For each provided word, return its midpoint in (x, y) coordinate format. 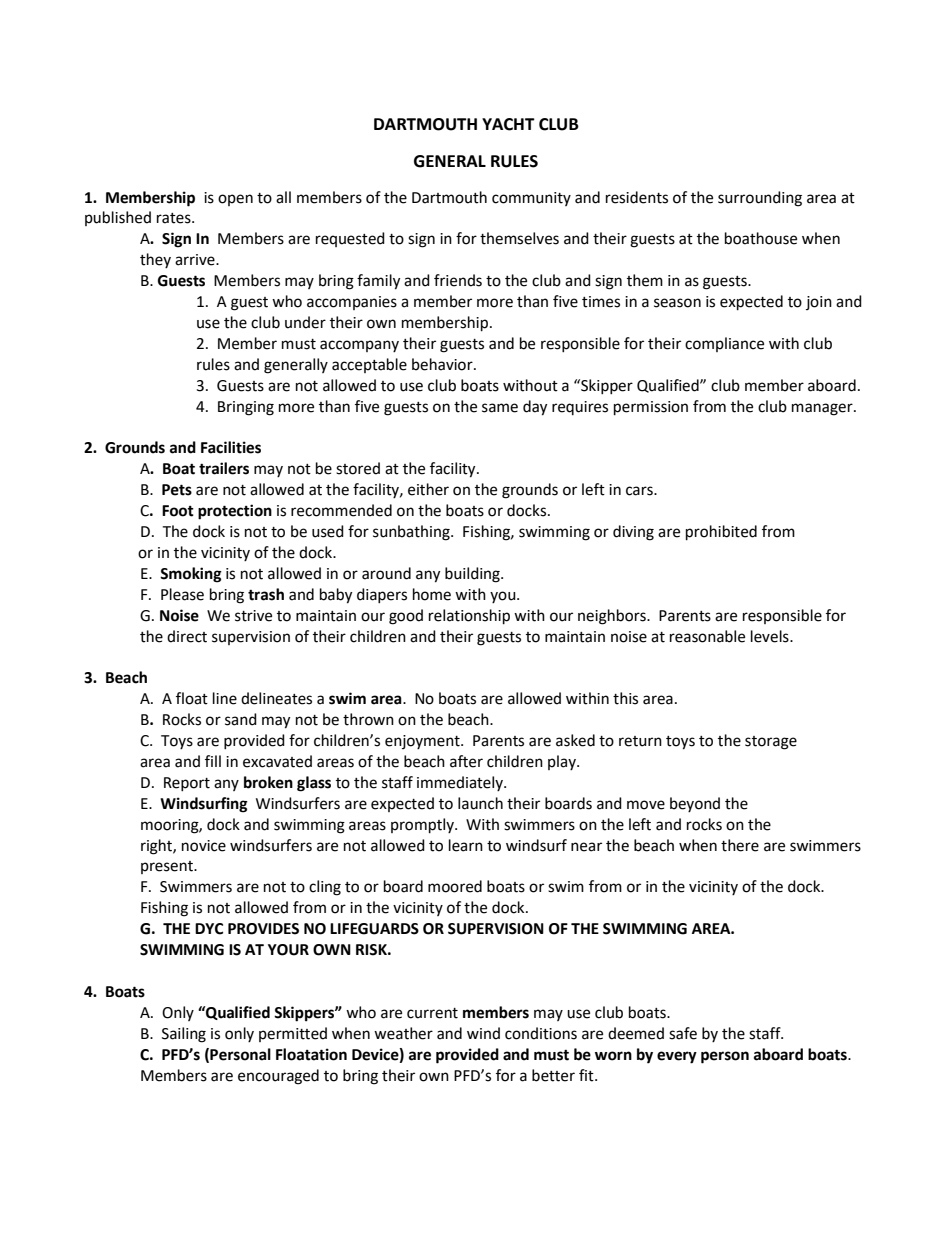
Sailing (184, 1035)
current (432, 1013)
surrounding (760, 199)
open (235, 200)
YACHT (508, 124)
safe (683, 1033)
